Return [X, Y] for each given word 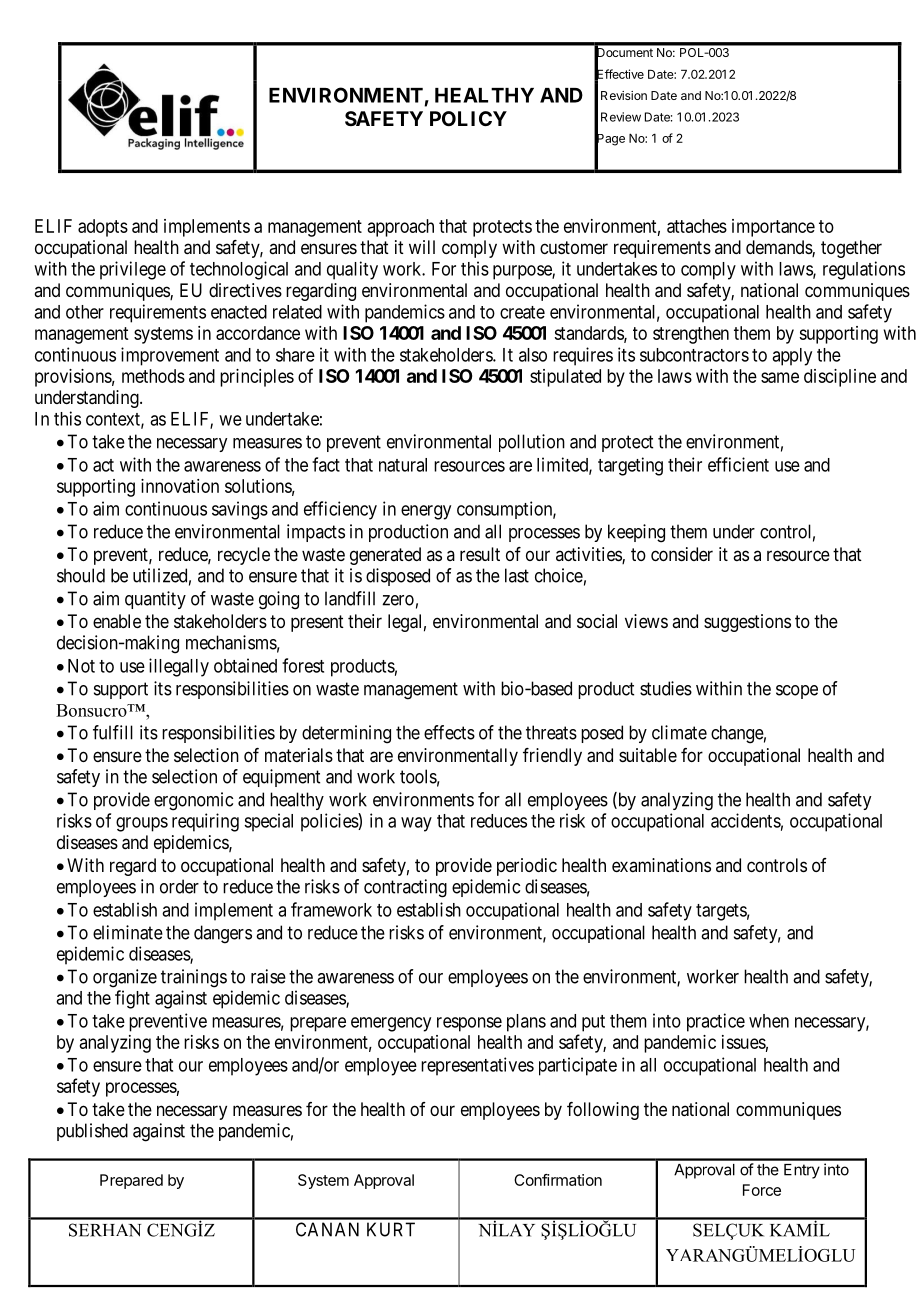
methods [153, 376]
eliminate [128, 932]
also [533, 355]
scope [797, 692]
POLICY [468, 118]
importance [773, 228]
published [92, 1132]
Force [762, 1190]
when [769, 1021]
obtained [245, 665]
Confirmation [558, 1180]
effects [449, 732]
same [780, 377]
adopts [103, 228]
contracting [405, 888]
